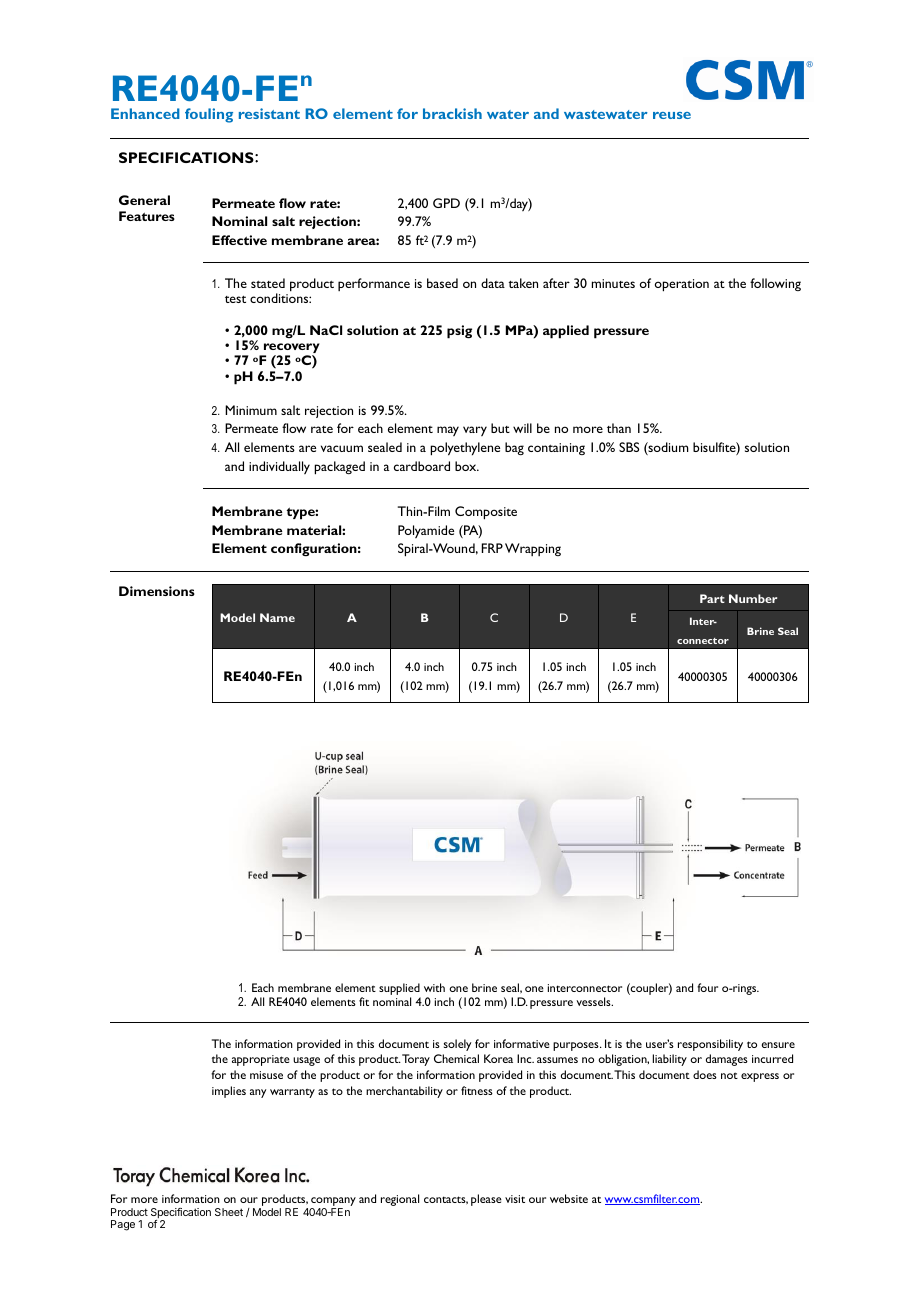 The image size is (924, 1308). What do you see at coordinates (452, 113) in the screenshot?
I see `brackish` at bounding box center [452, 113].
